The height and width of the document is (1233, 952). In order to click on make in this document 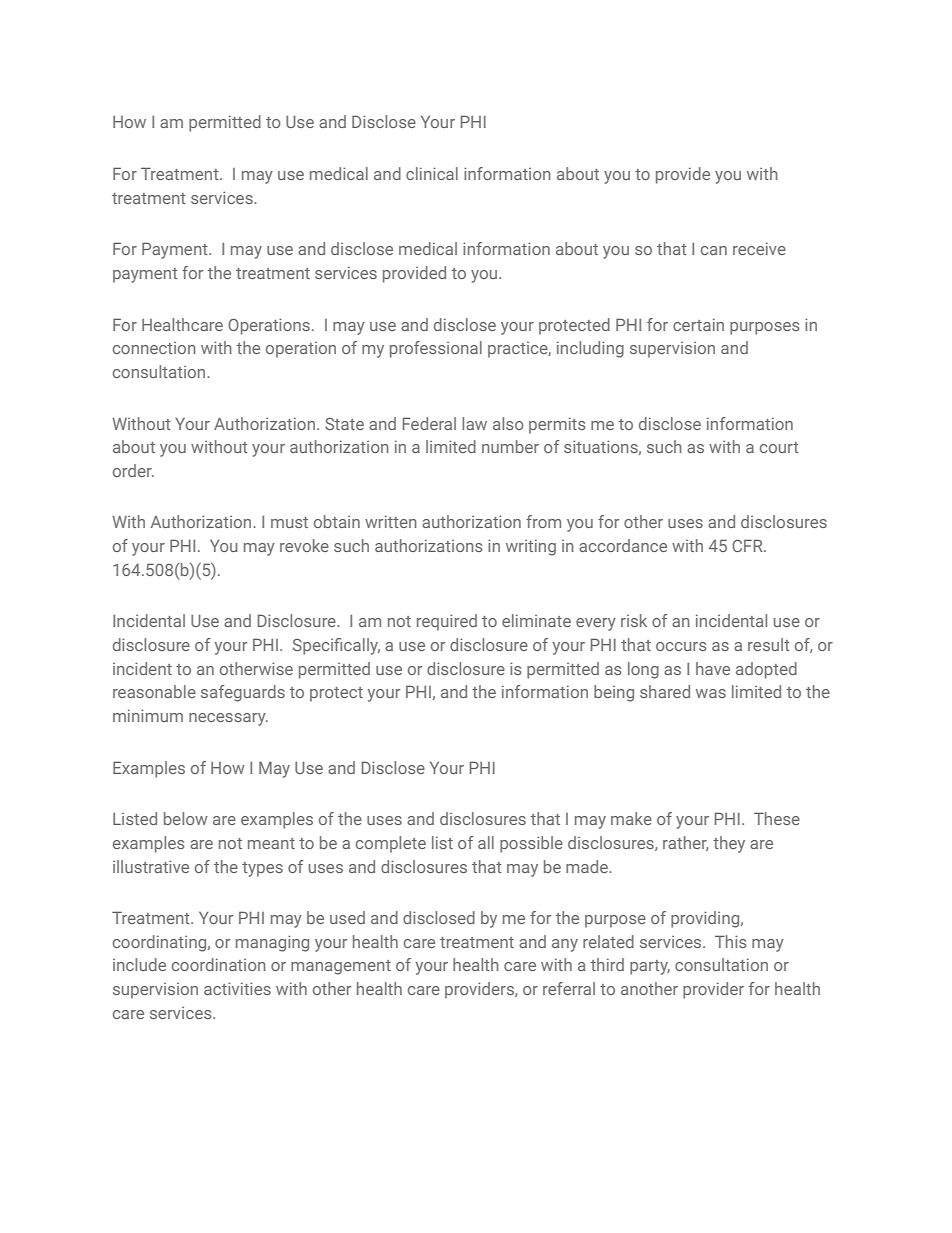, I will do `click(631, 818)`.
